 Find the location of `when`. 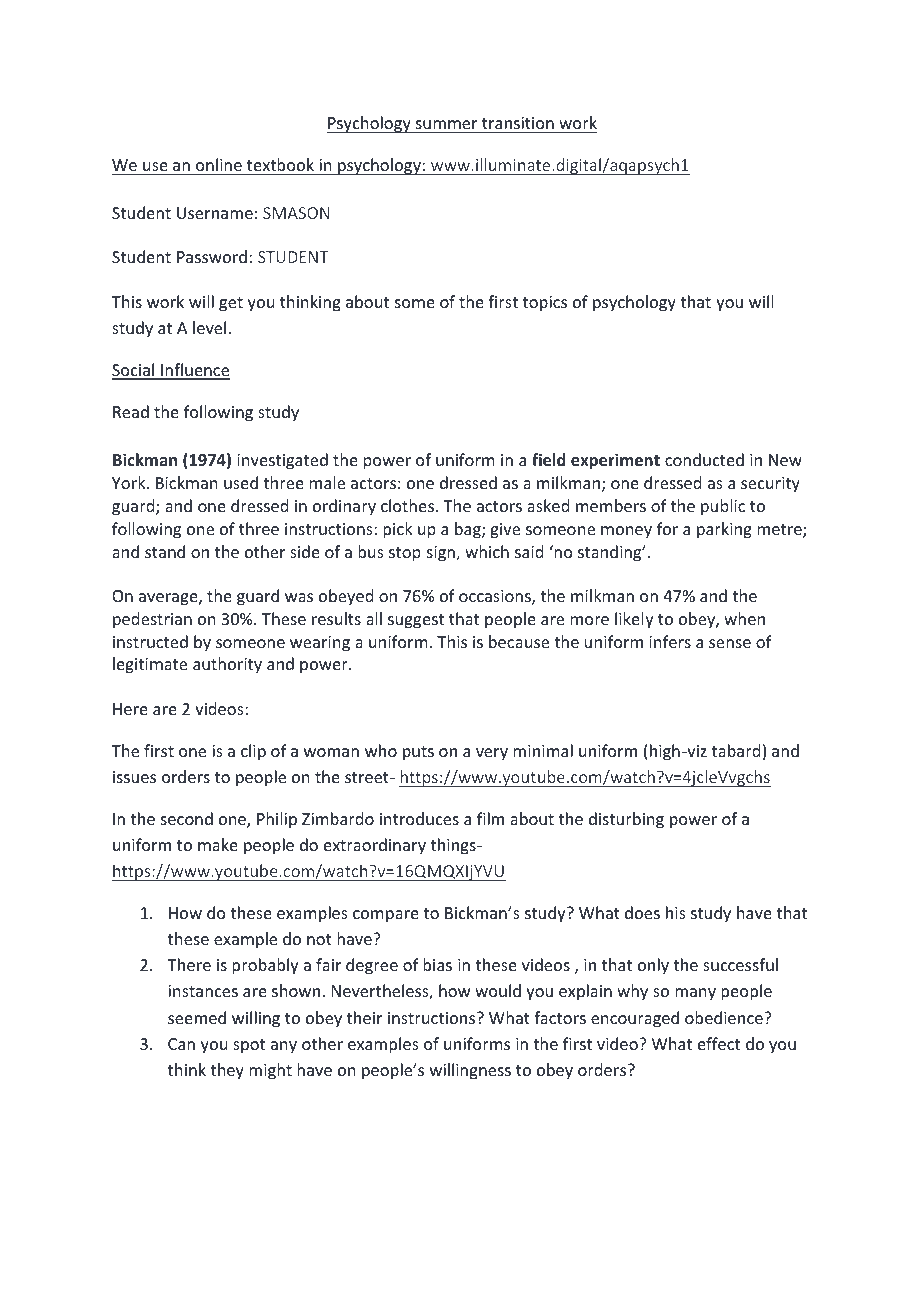

when is located at coordinates (744, 618).
